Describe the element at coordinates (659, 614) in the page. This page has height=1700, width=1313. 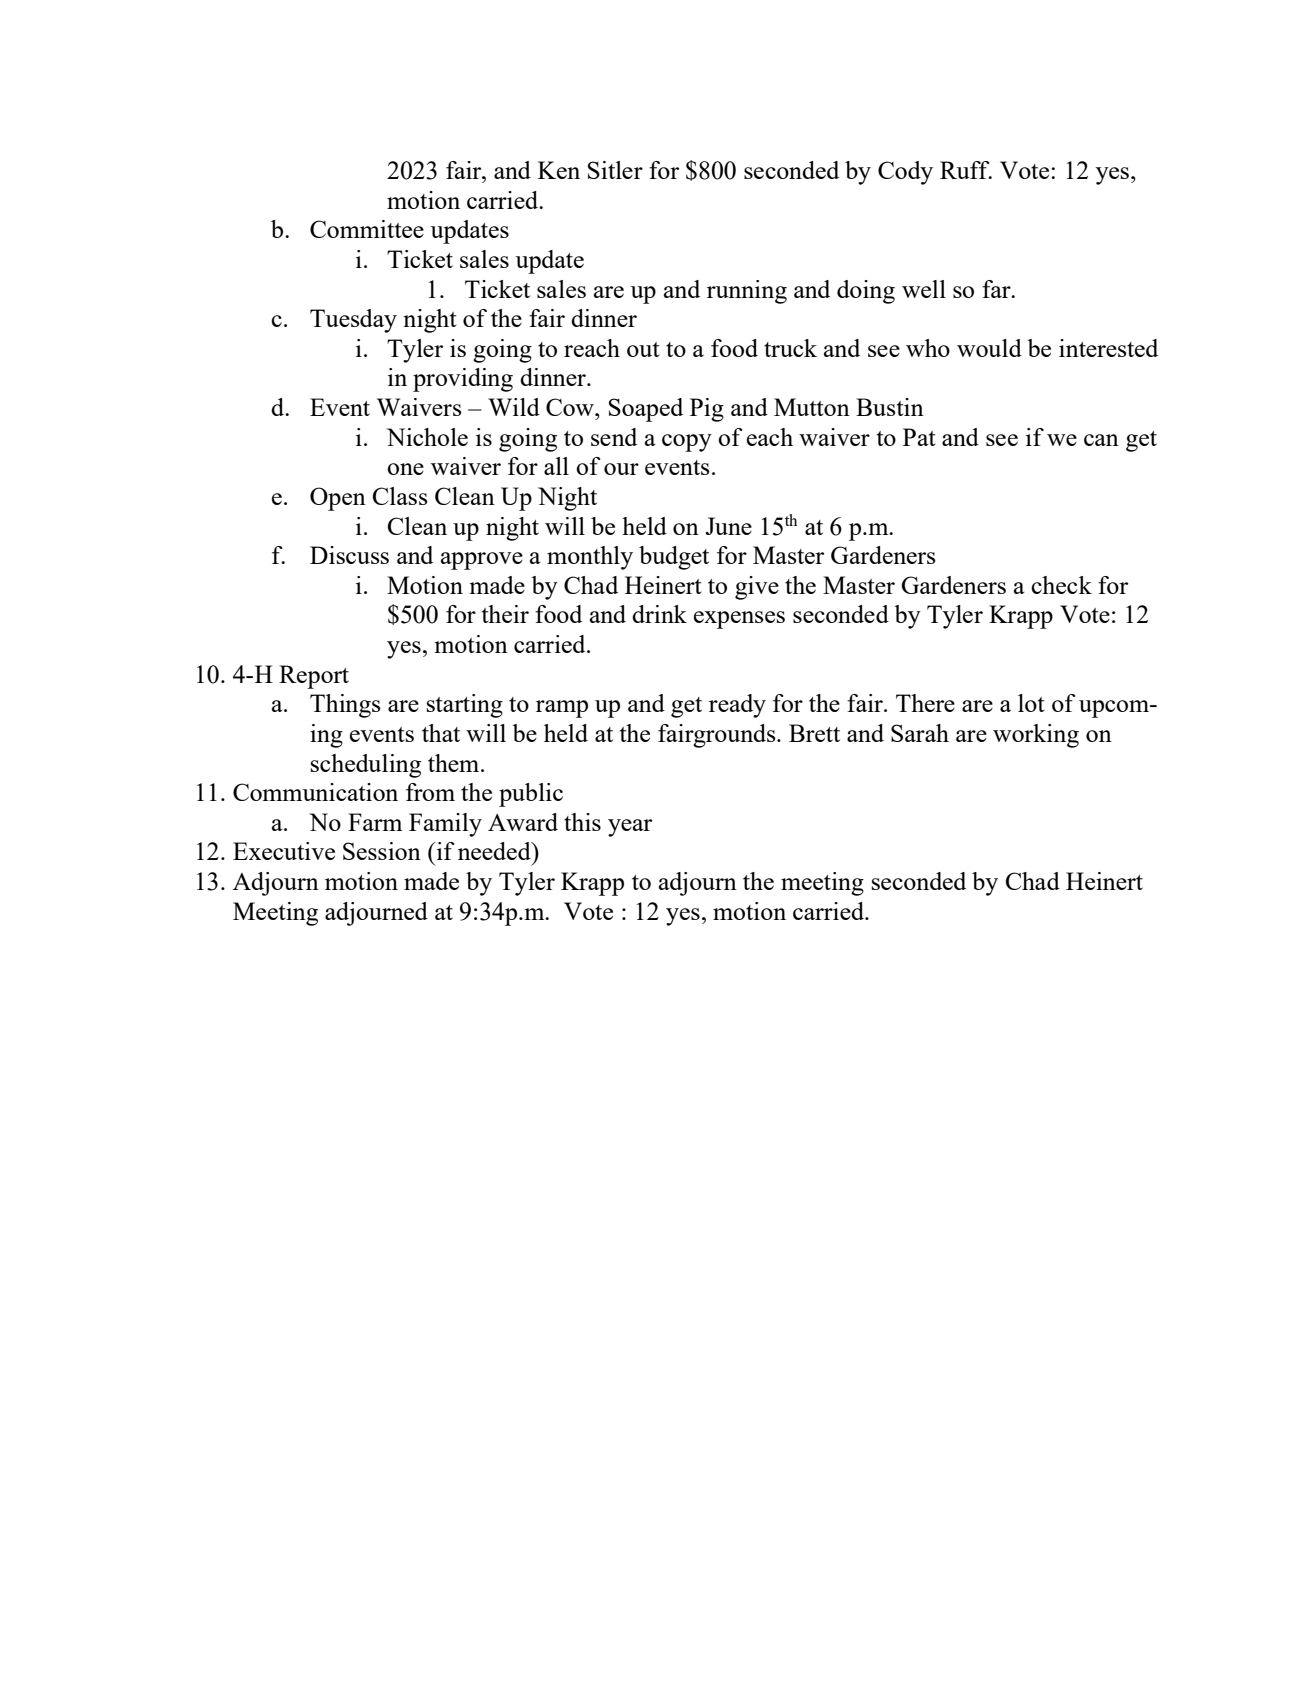
I see `drink` at that location.
